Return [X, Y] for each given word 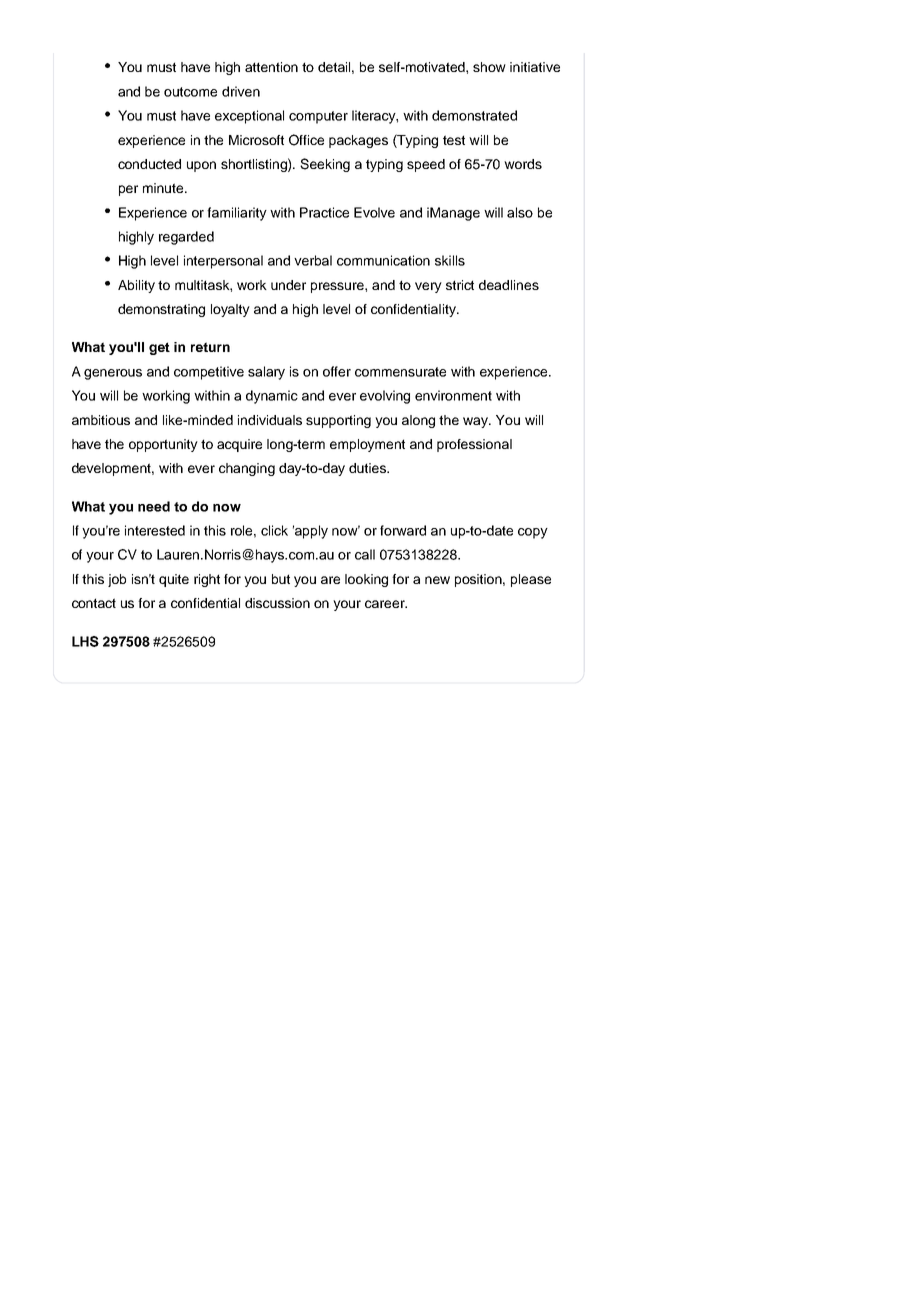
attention [271, 67]
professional [474, 445]
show [489, 67]
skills [450, 260]
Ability [136, 286]
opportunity [163, 445]
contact [94, 603]
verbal [313, 260]
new [437, 580]
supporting [338, 421]
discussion [277, 603]
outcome [190, 92]
